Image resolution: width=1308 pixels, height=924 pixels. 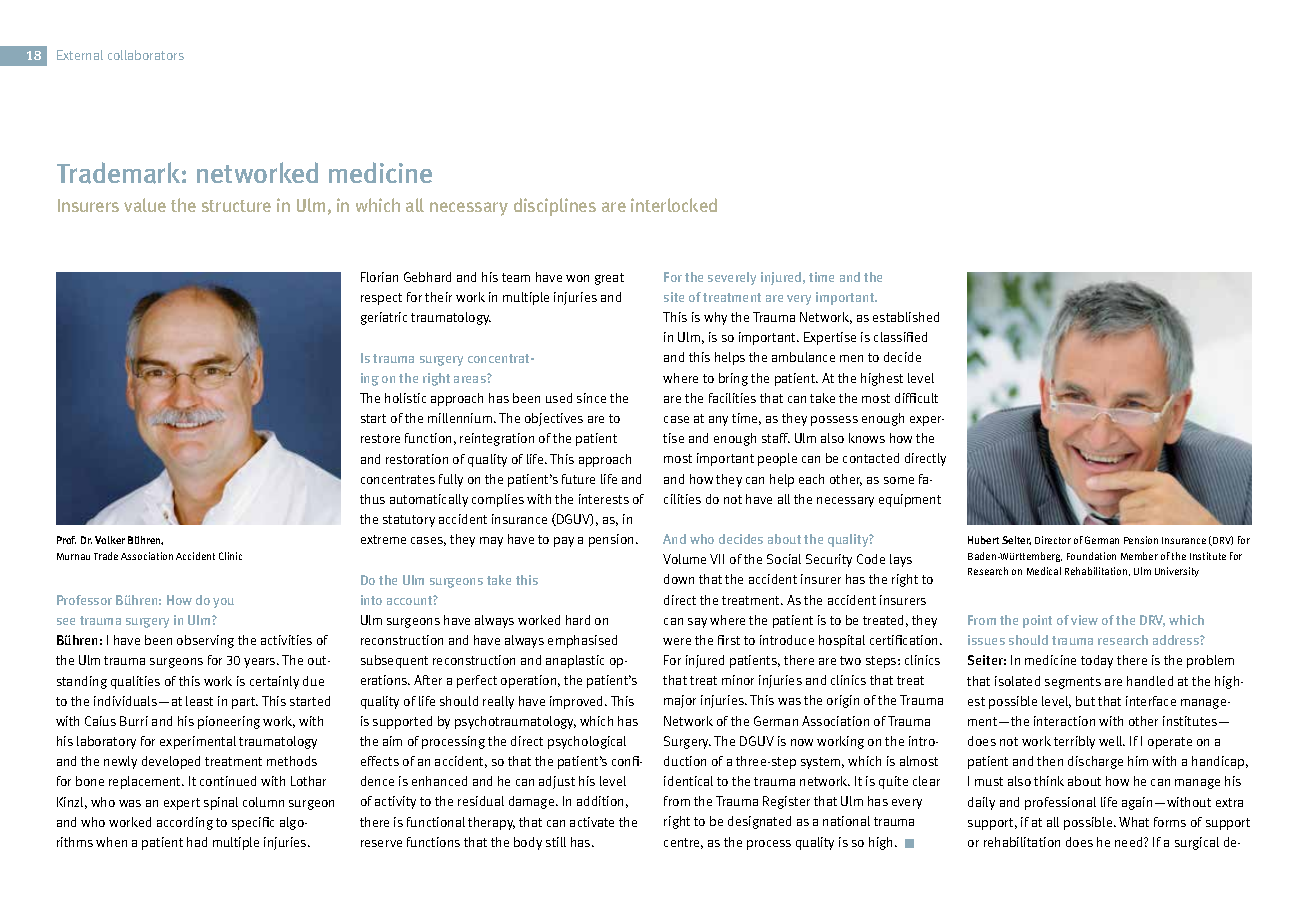 I want to click on down, so click(x=679, y=579).
